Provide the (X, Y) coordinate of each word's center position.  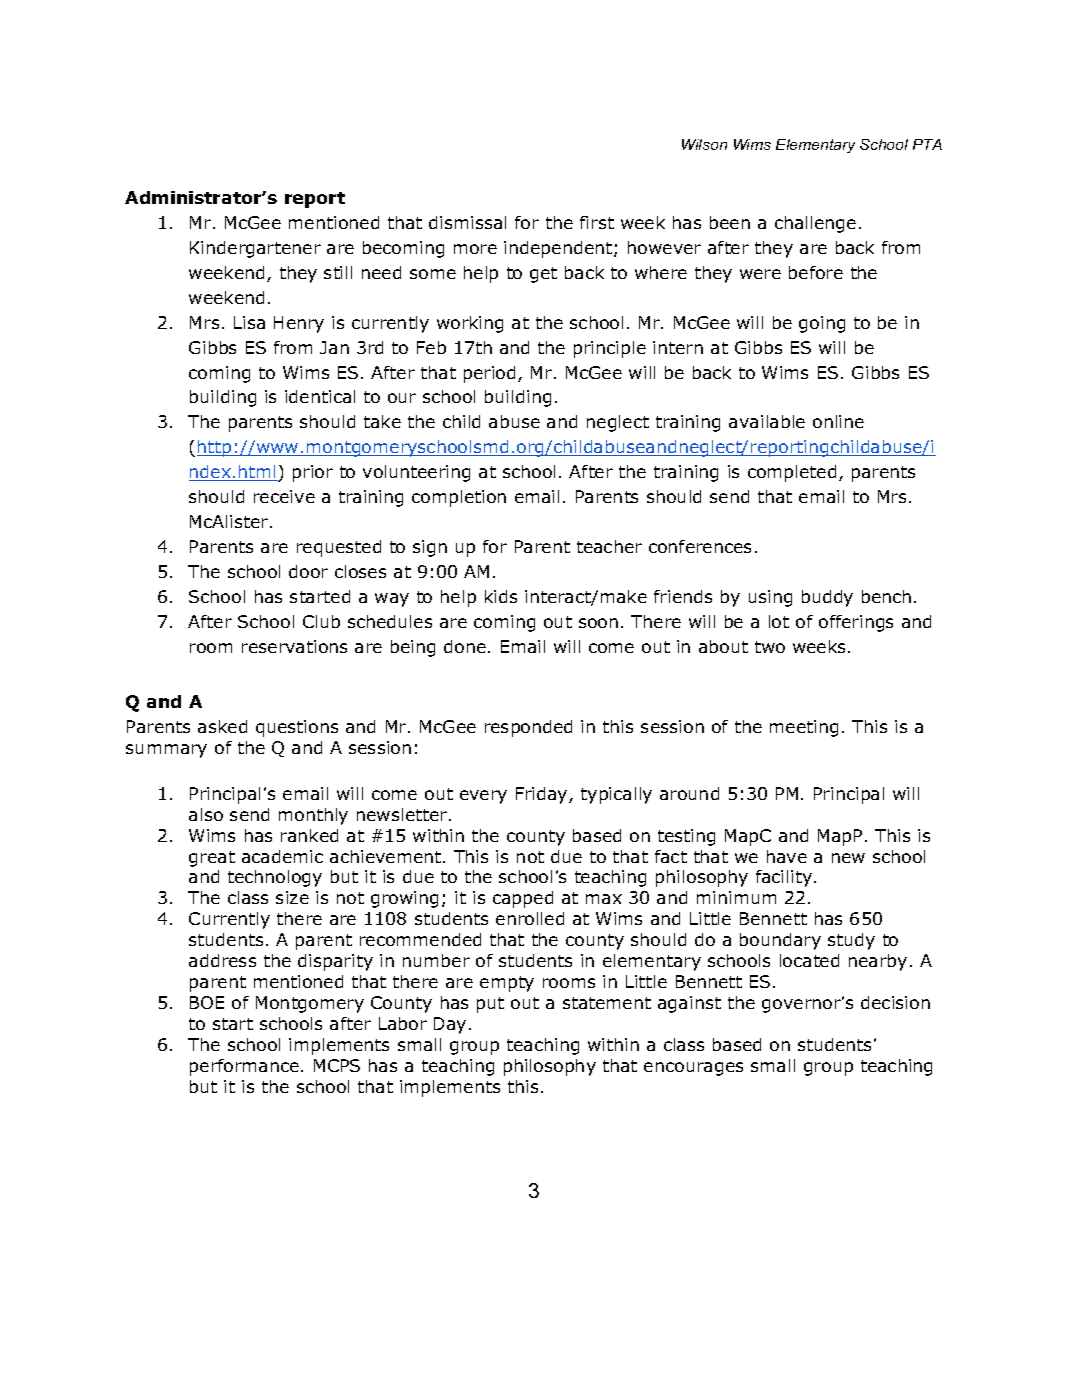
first (597, 222)
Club (321, 621)
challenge (815, 224)
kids (501, 596)
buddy (827, 598)
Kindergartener (255, 249)
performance (244, 1067)
